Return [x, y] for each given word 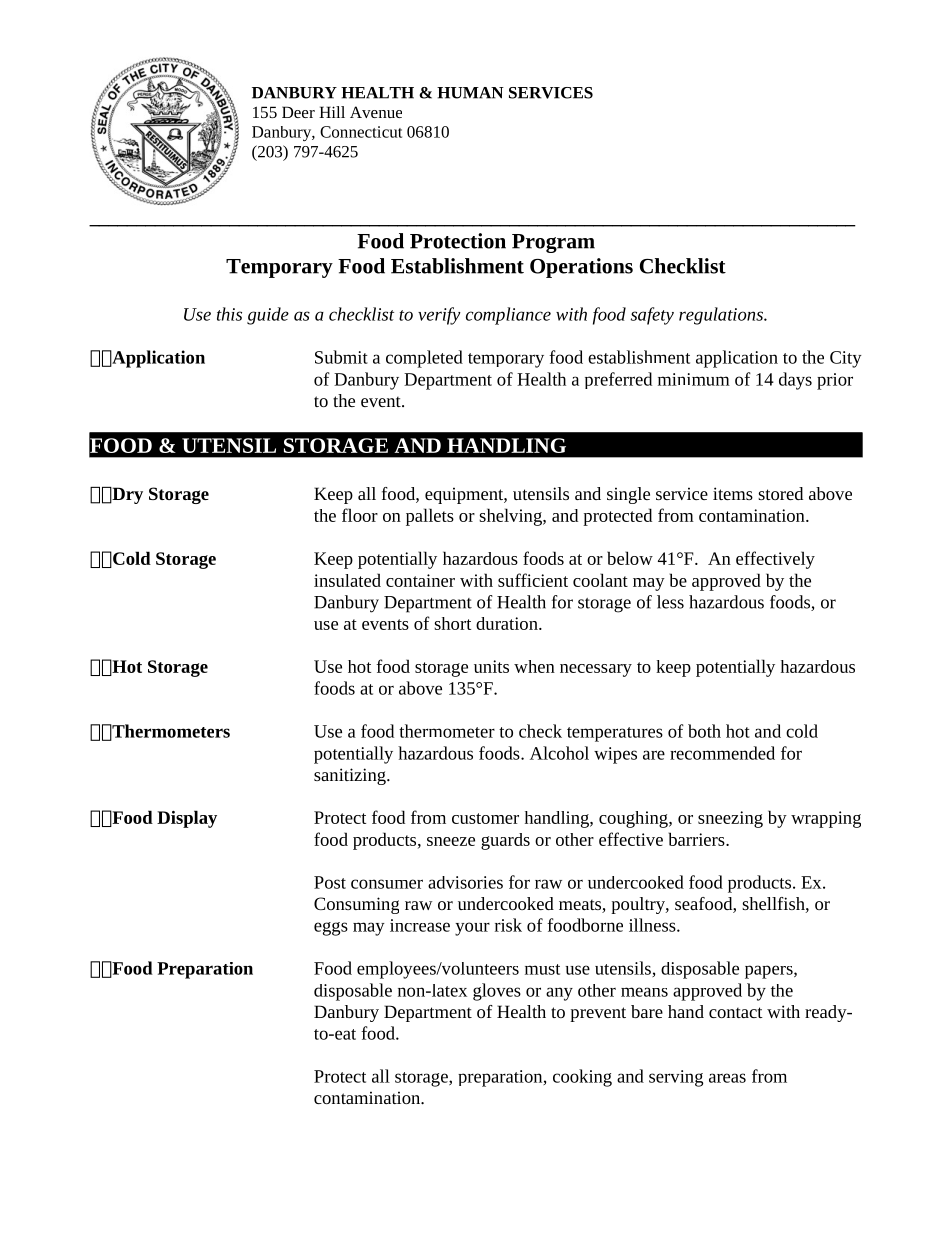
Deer [298, 112]
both [704, 731]
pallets [430, 517]
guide [268, 316]
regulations [722, 316]
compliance [508, 316]
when [534, 666]
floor [360, 515]
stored [780, 493]
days [795, 381]
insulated [347, 580]
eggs [331, 929]
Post [330, 882]
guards [505, 841]
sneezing [730, 819]
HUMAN [470, 93]
